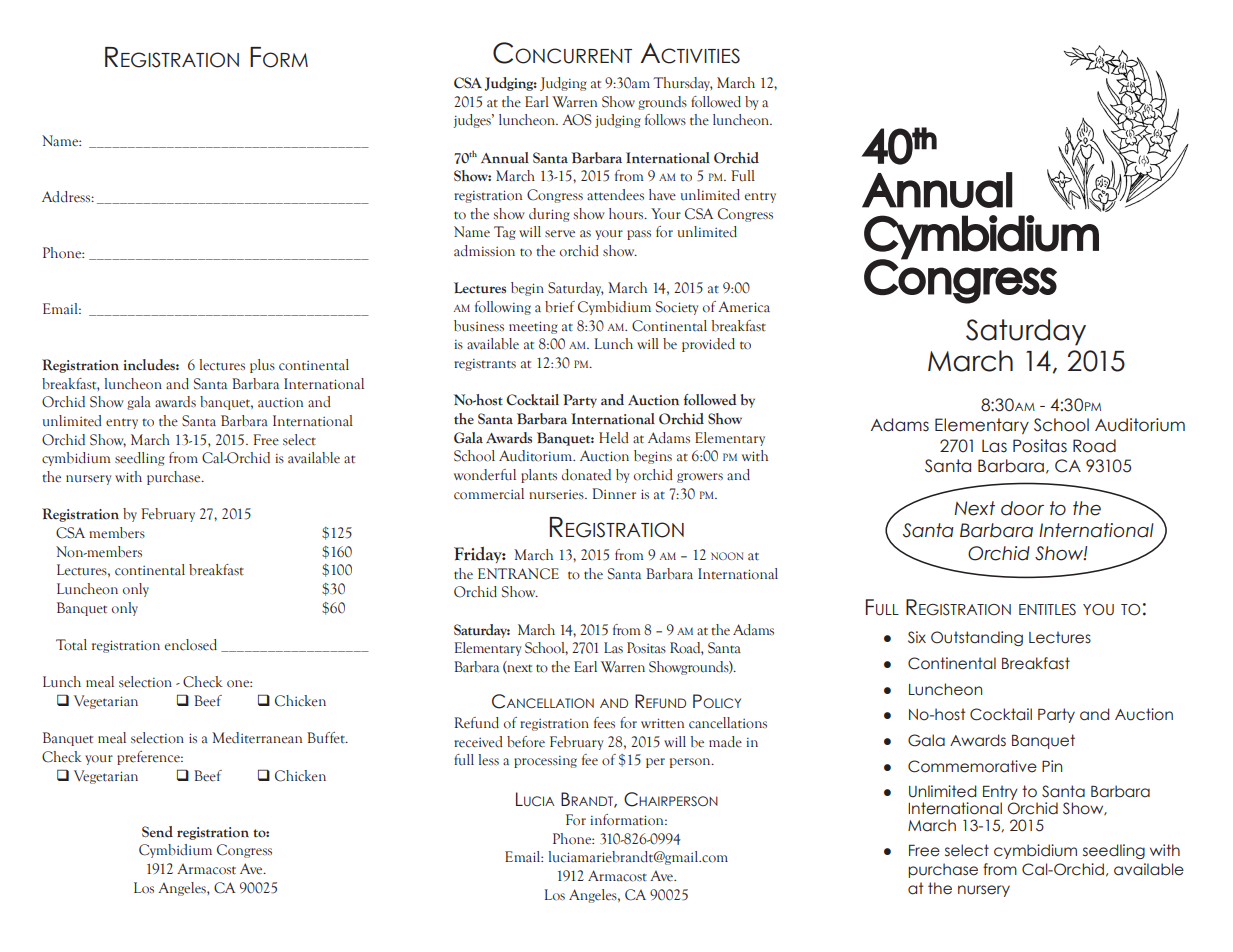 Image resolution: width=1233 pixels, height=952 pixels. What do you see at coordinates (586, 475) in the image?
I see `donated` at bounding box center [586, 475].
